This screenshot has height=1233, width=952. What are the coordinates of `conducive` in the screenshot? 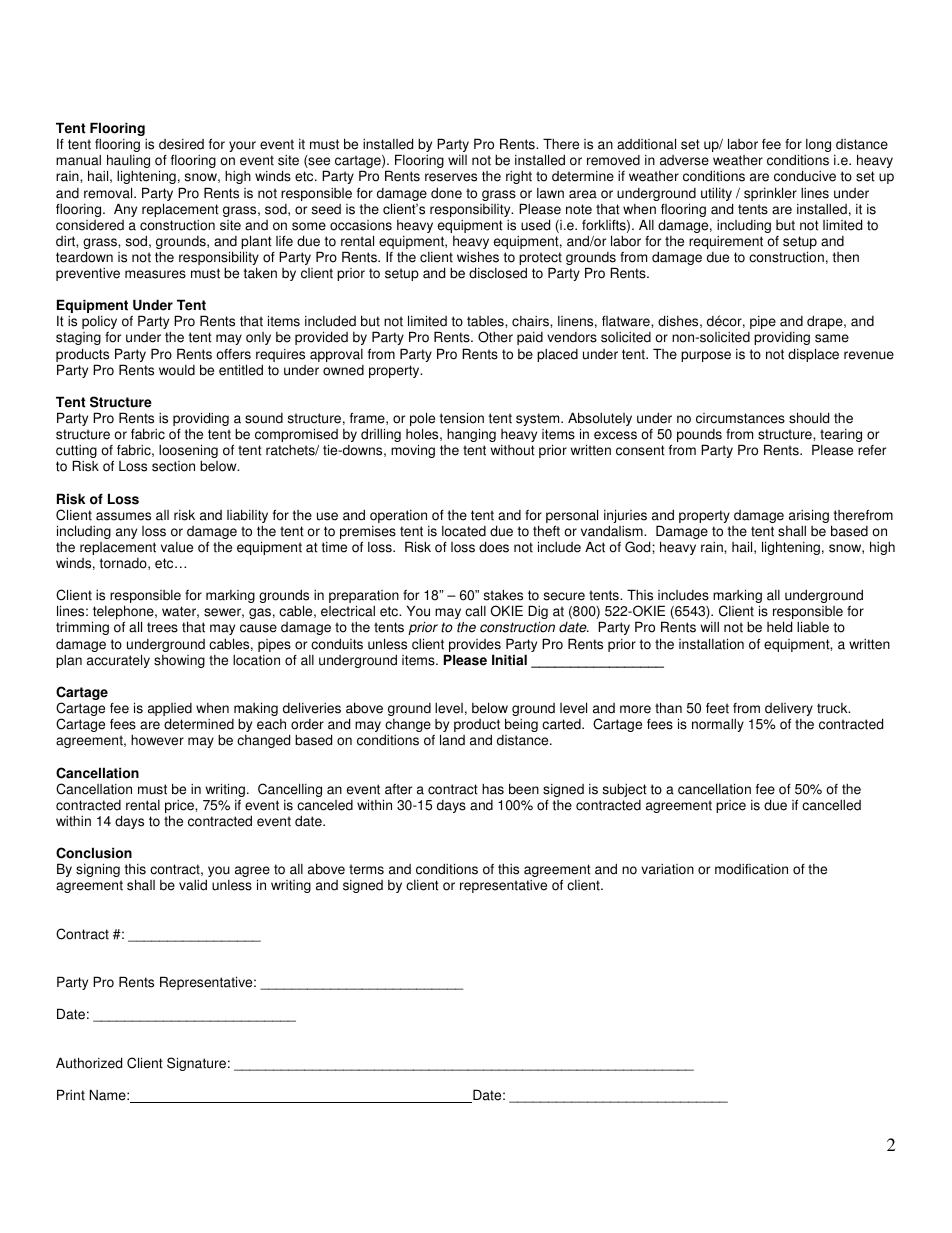 It's located at (805, 176).
